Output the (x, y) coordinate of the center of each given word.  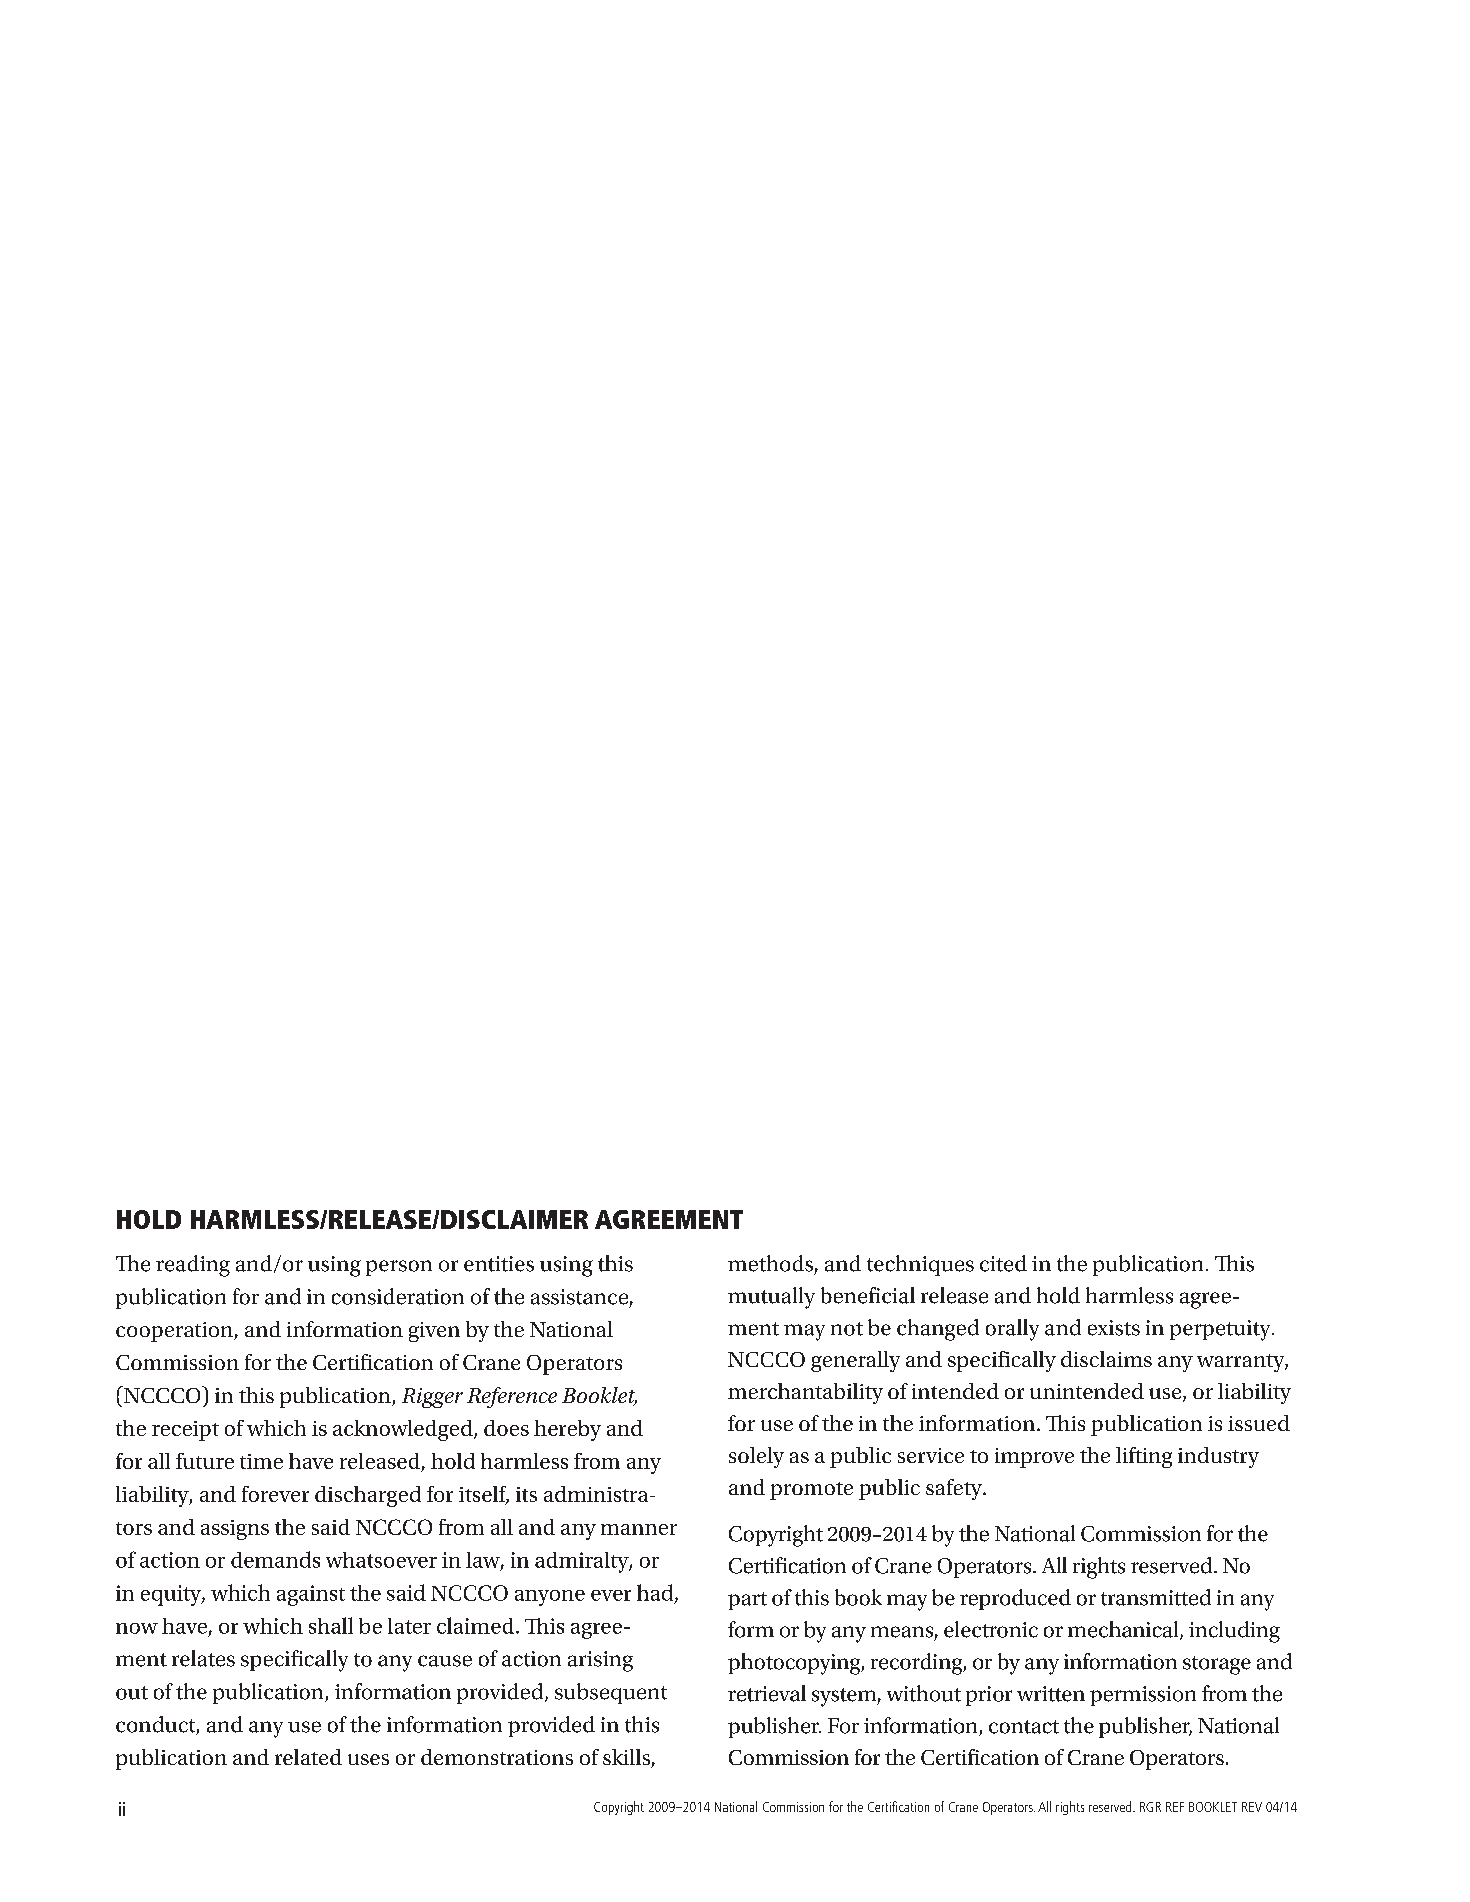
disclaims (1106, 1359)
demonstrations (497, 1757)
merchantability (805, 1393)
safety (955, 1489)
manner (639, 1529)
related (308, 1757)
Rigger (432, 1398)
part (747, 1601)
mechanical (1124, 1630)
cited (1003, 1263)
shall (331, 1625)
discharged (368, 1496)
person (399, 1268)
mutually (771, 1298)
